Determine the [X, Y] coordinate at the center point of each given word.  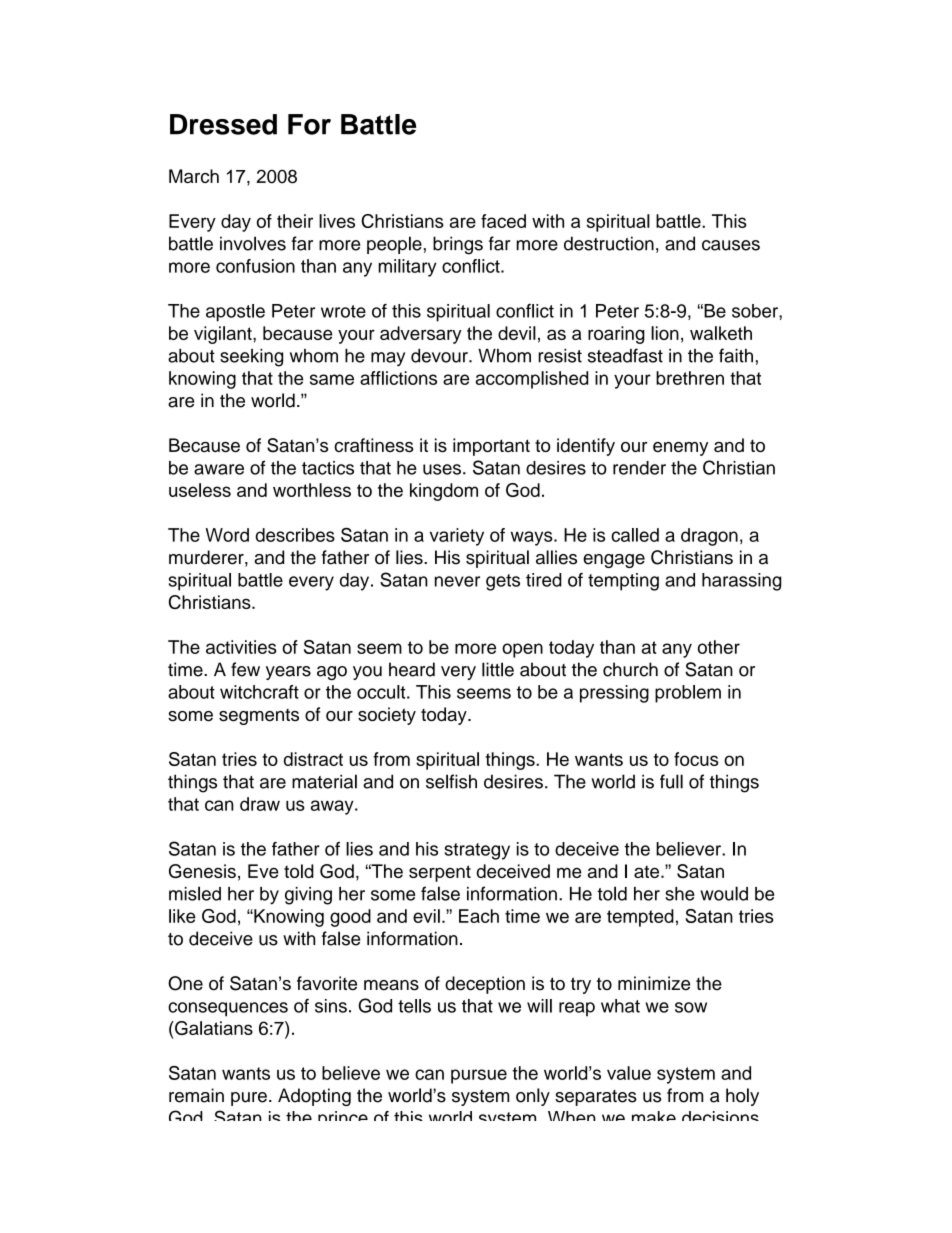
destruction [609, 243]
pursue [479, 1076]
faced [503, 221]
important [491, 447]
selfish [451, 781]
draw [260, 804]
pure [249, 1099]
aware [219, 469]
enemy [680, 449]
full [671, 781]
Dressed [223, 124]
